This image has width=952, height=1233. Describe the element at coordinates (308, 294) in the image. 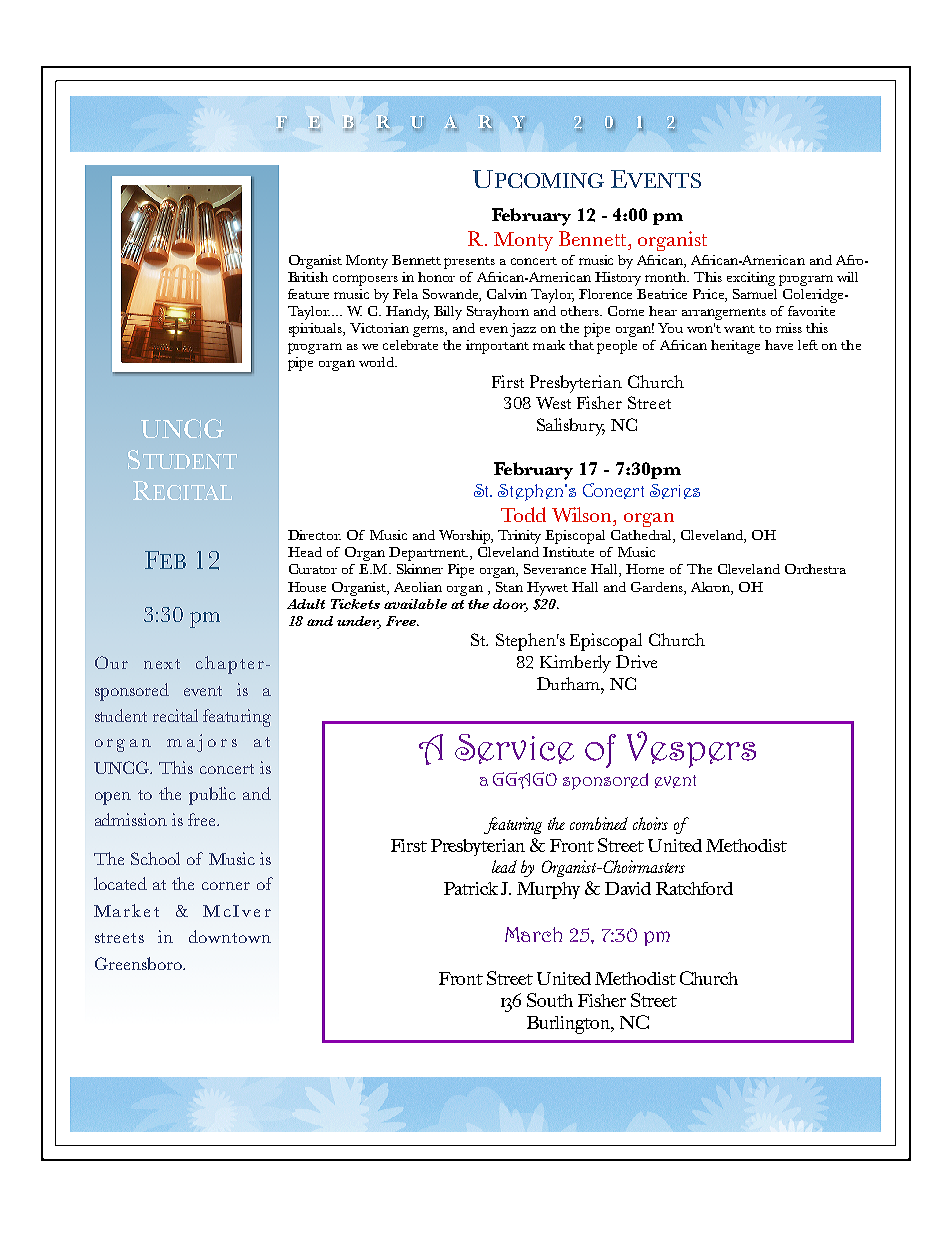

I see `feature` at that location.
